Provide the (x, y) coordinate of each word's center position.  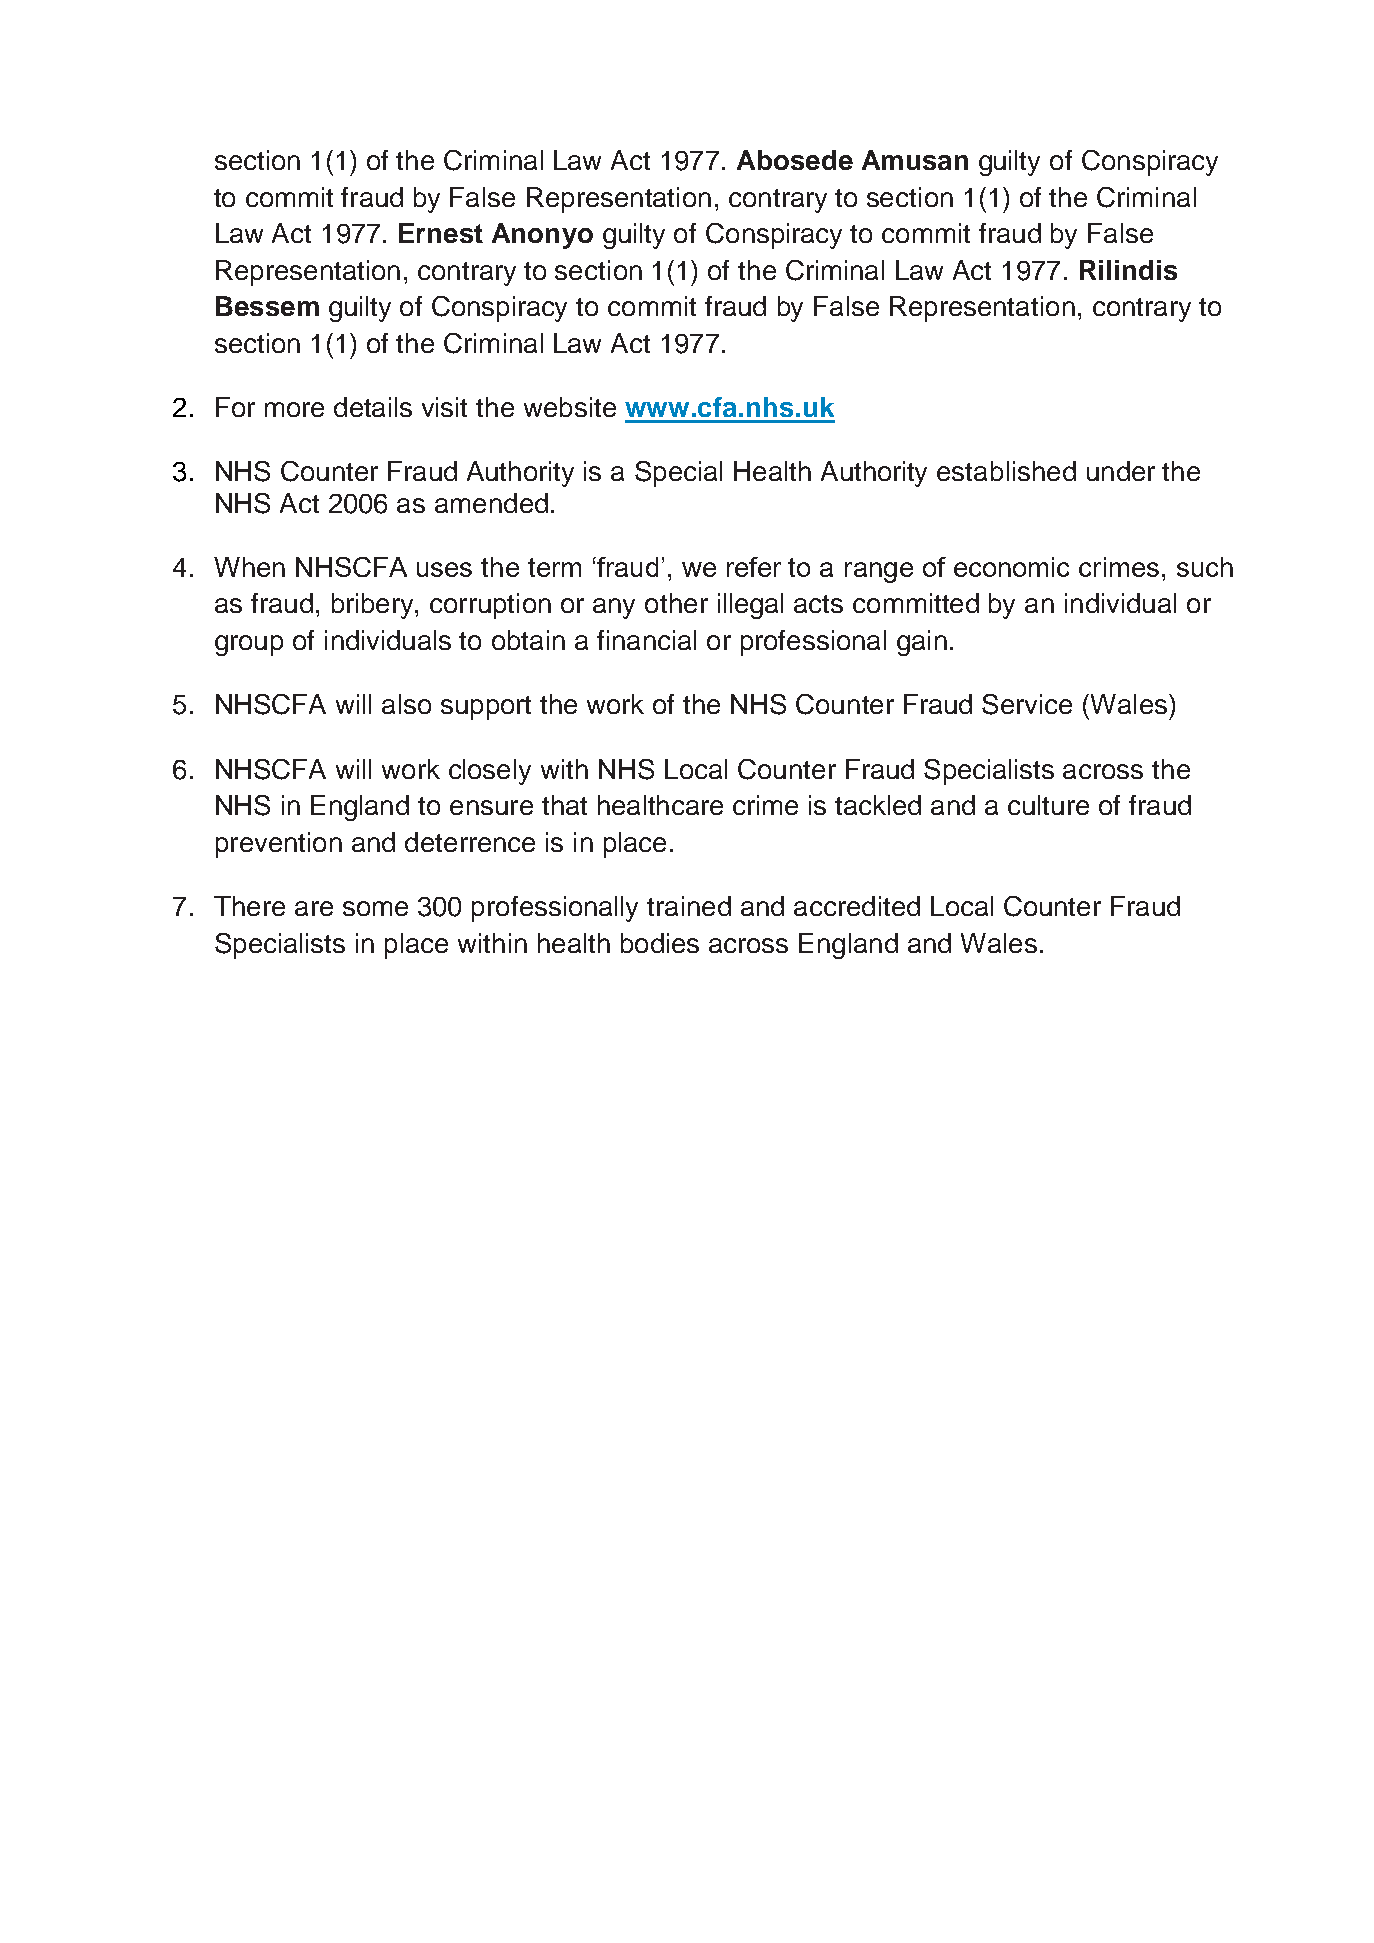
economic (1011, 567)
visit (444, 407)
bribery (374, 606)
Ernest (441, 233)
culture (1048, 805)
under (1121, 471)
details (373, 407)
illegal (750, 606)
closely (490, 772)
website (570, 407)
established (1006, 471)
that (564, 805)
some (375, 908)
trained (689, 906)
